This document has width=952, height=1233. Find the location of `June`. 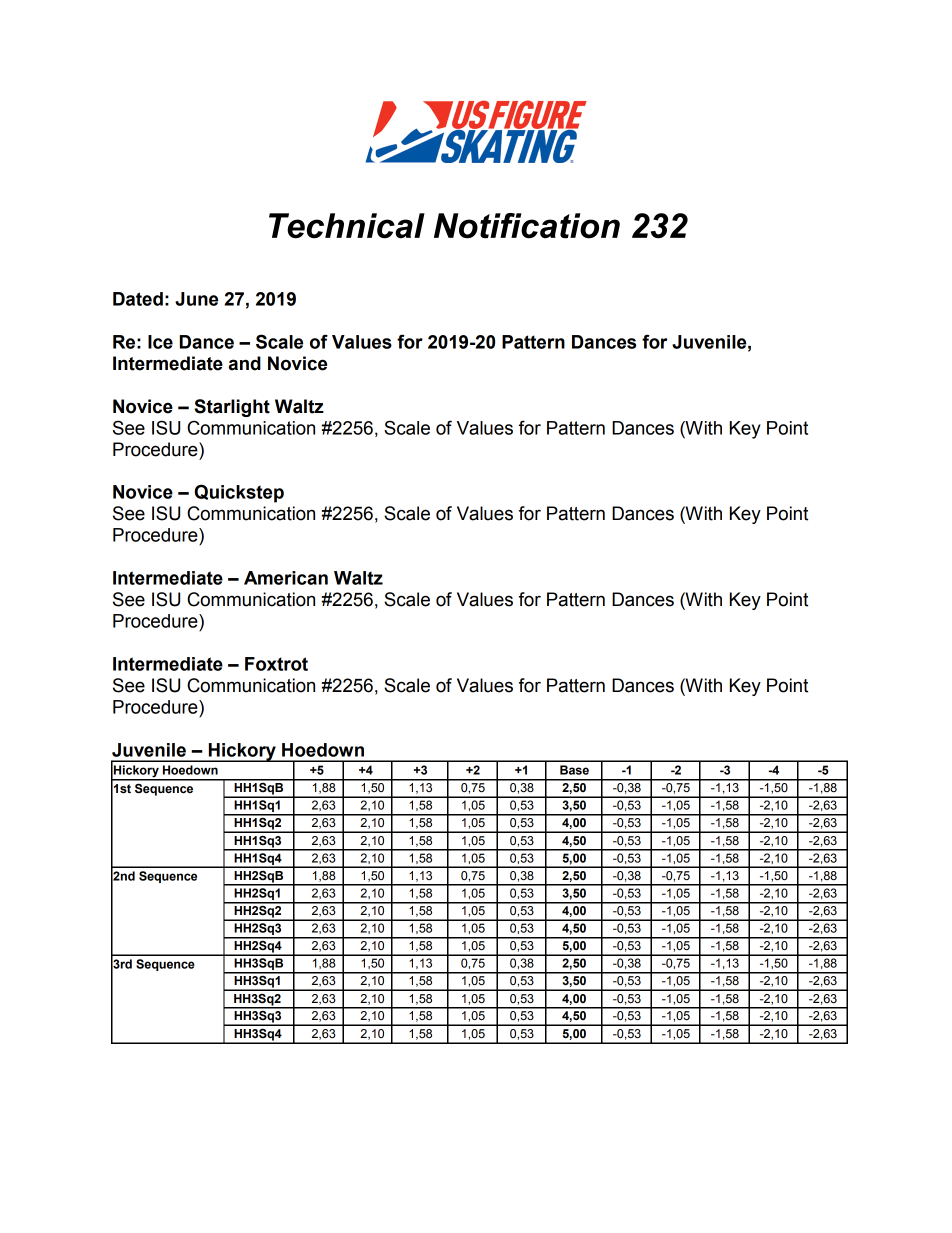

June is located at coordinates (196, 299).
